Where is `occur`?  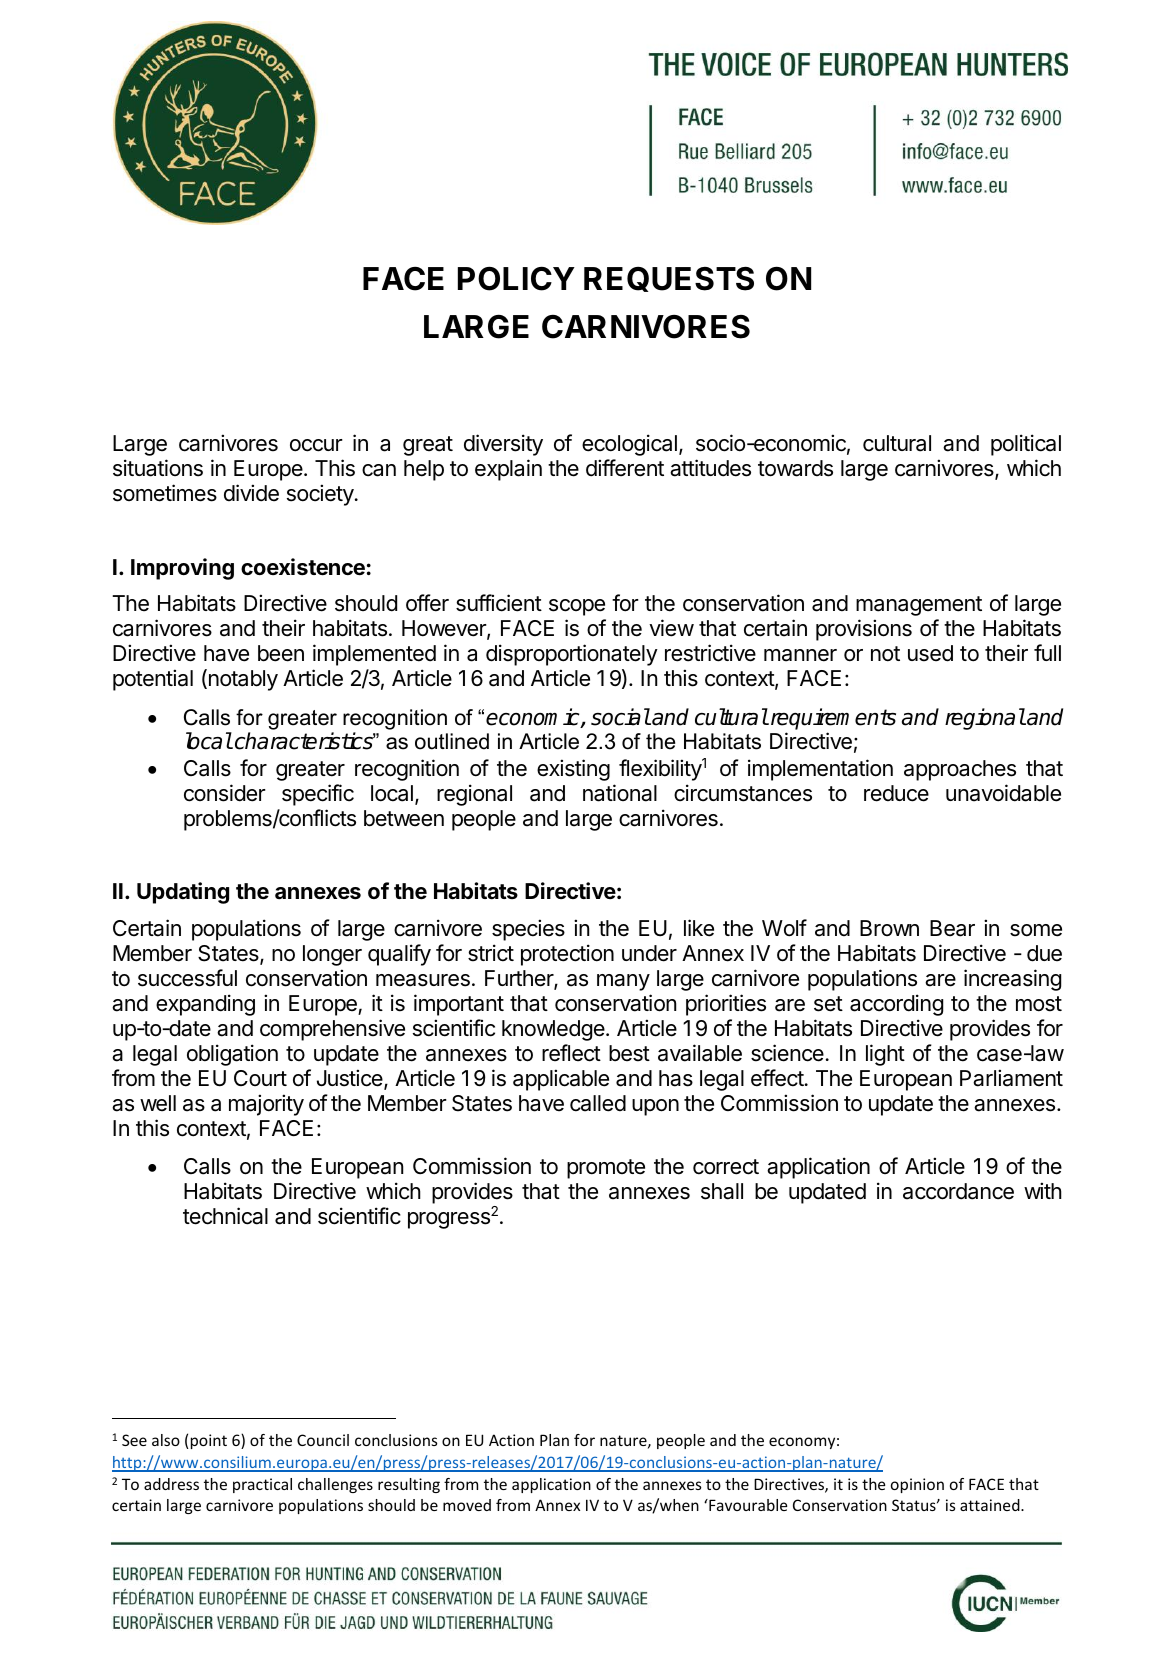
occur is located at coordinates (316, 445).
